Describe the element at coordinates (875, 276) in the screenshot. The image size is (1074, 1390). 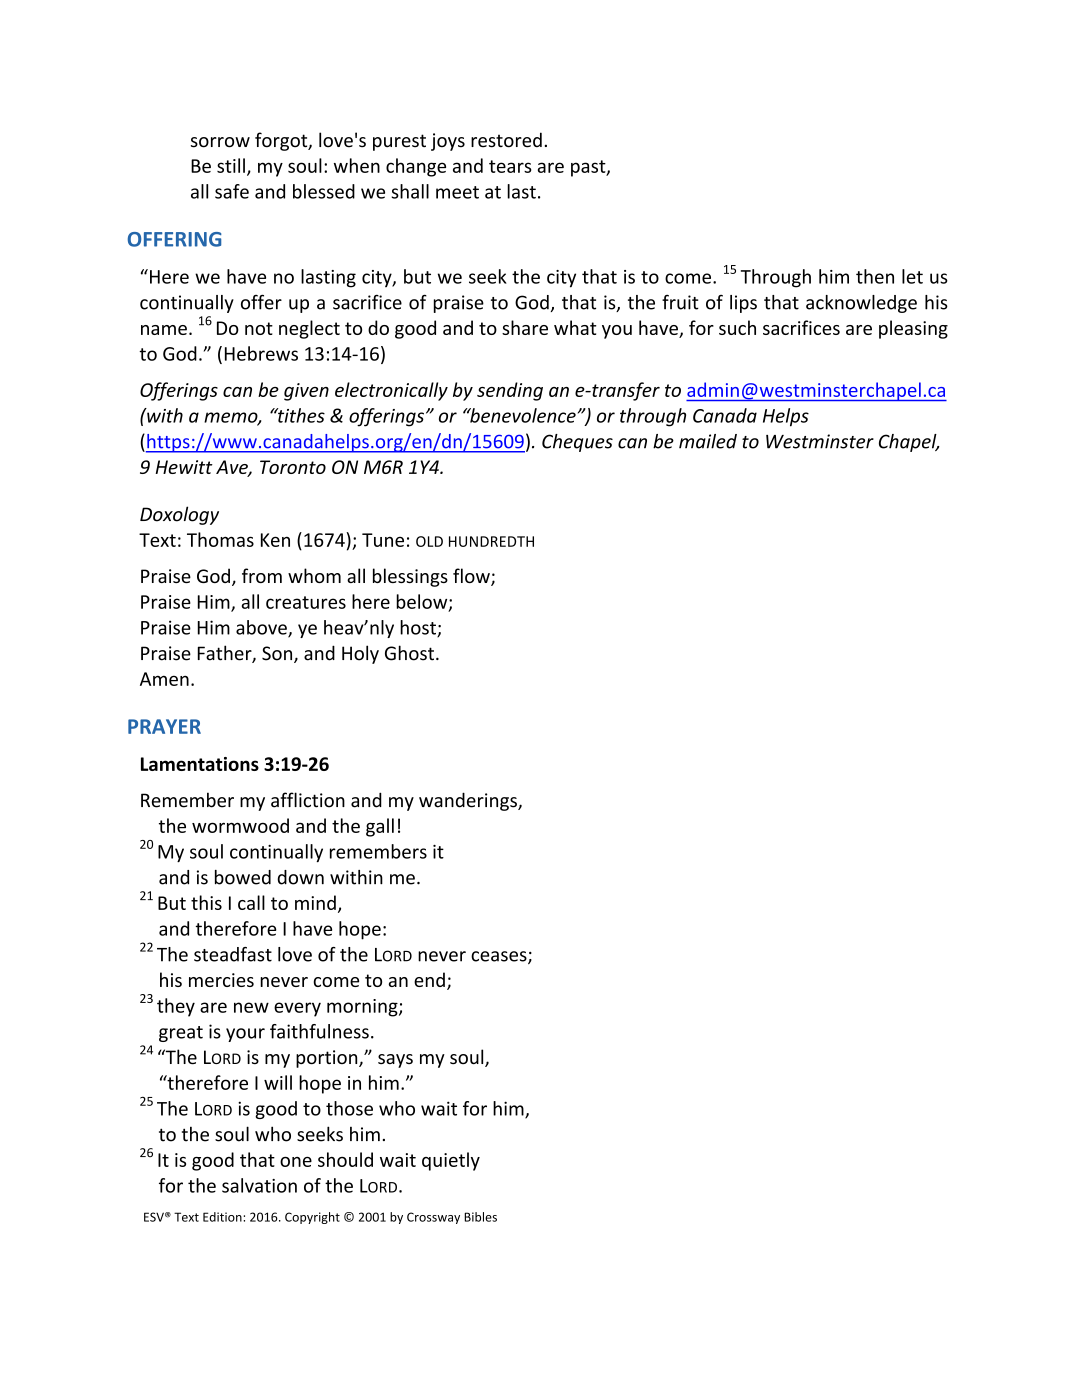
I see `then` at that location.
